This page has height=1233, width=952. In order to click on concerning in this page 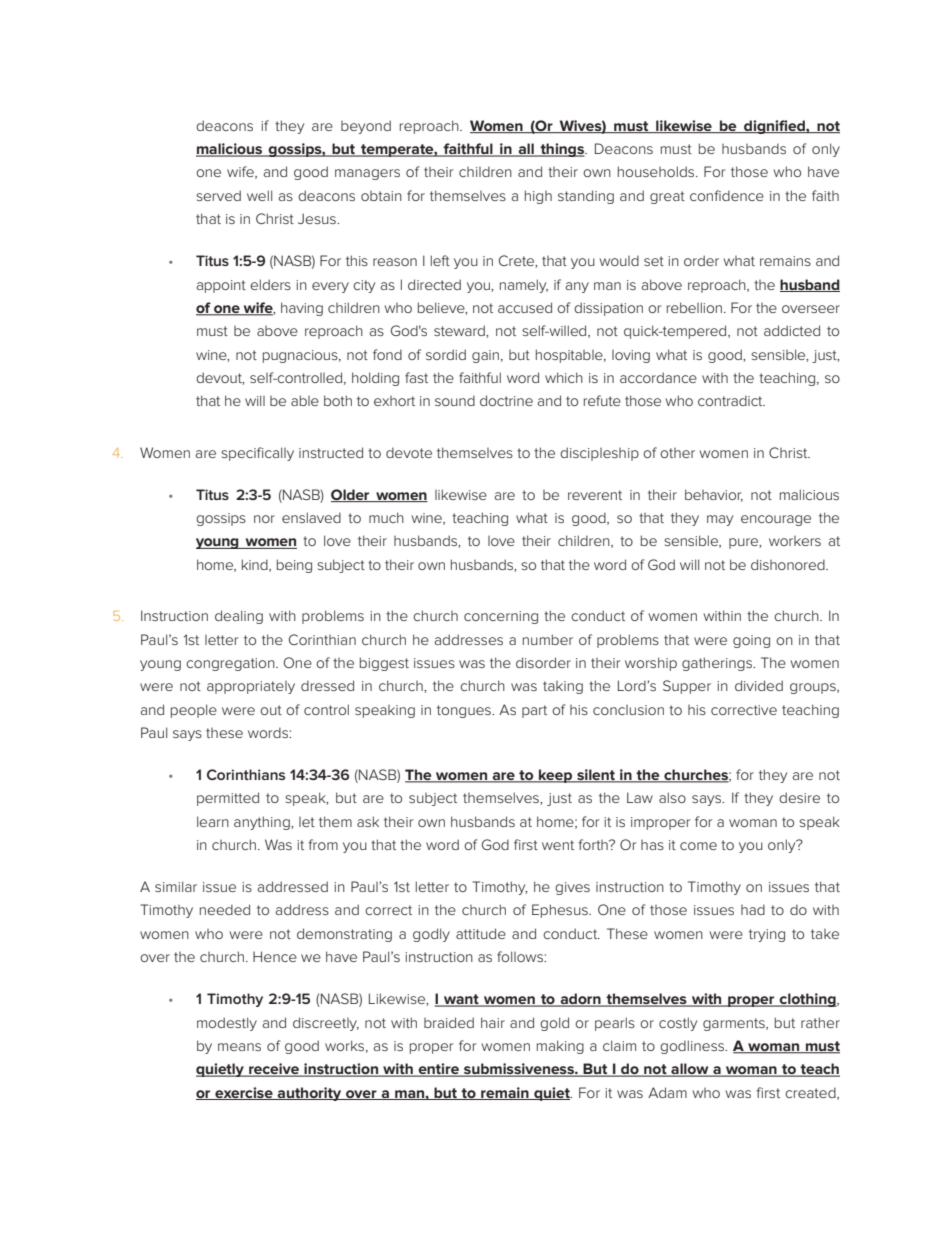, I will do `click(501, 617)`.
